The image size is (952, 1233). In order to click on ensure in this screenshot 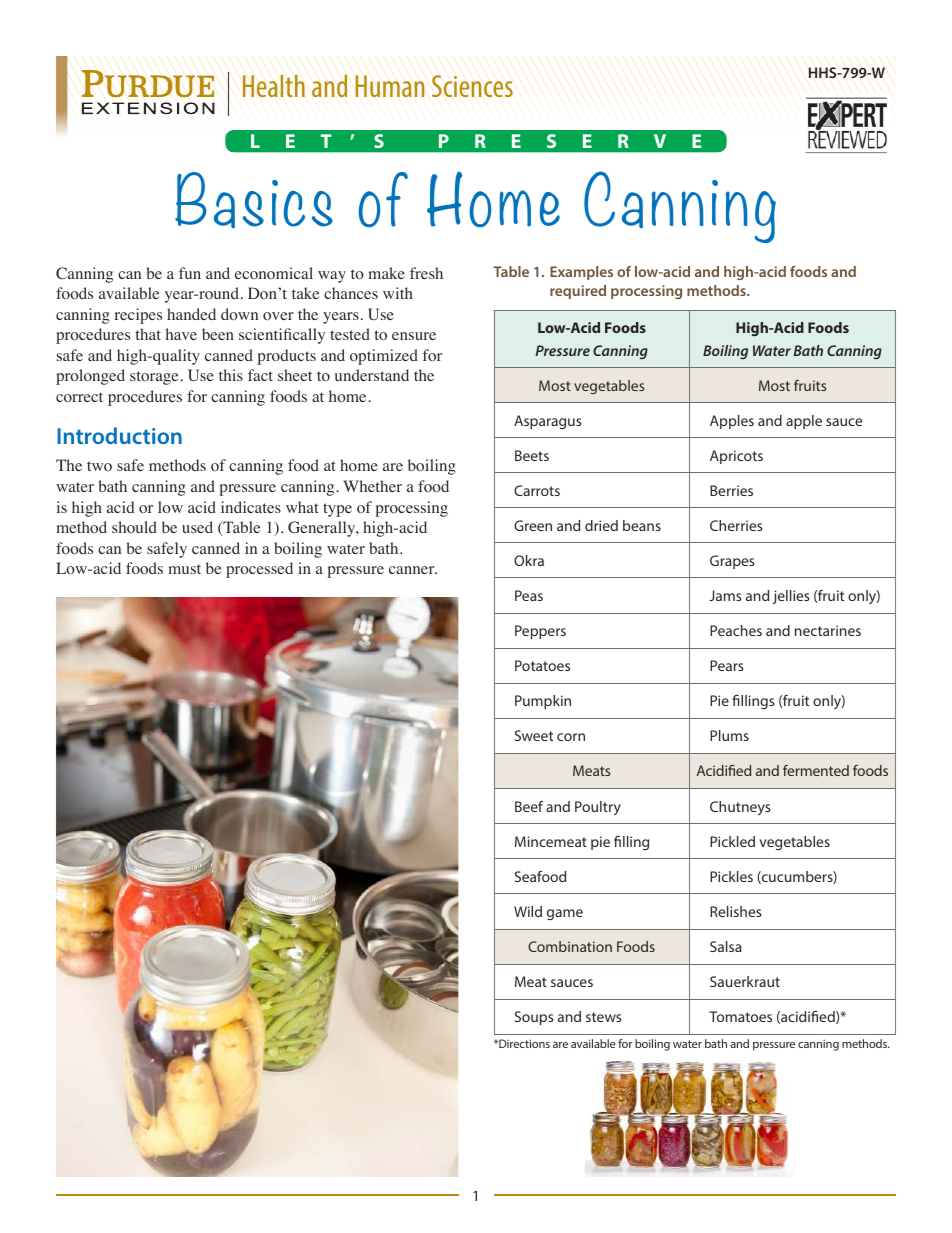, I will do `click(414, 336)`.
